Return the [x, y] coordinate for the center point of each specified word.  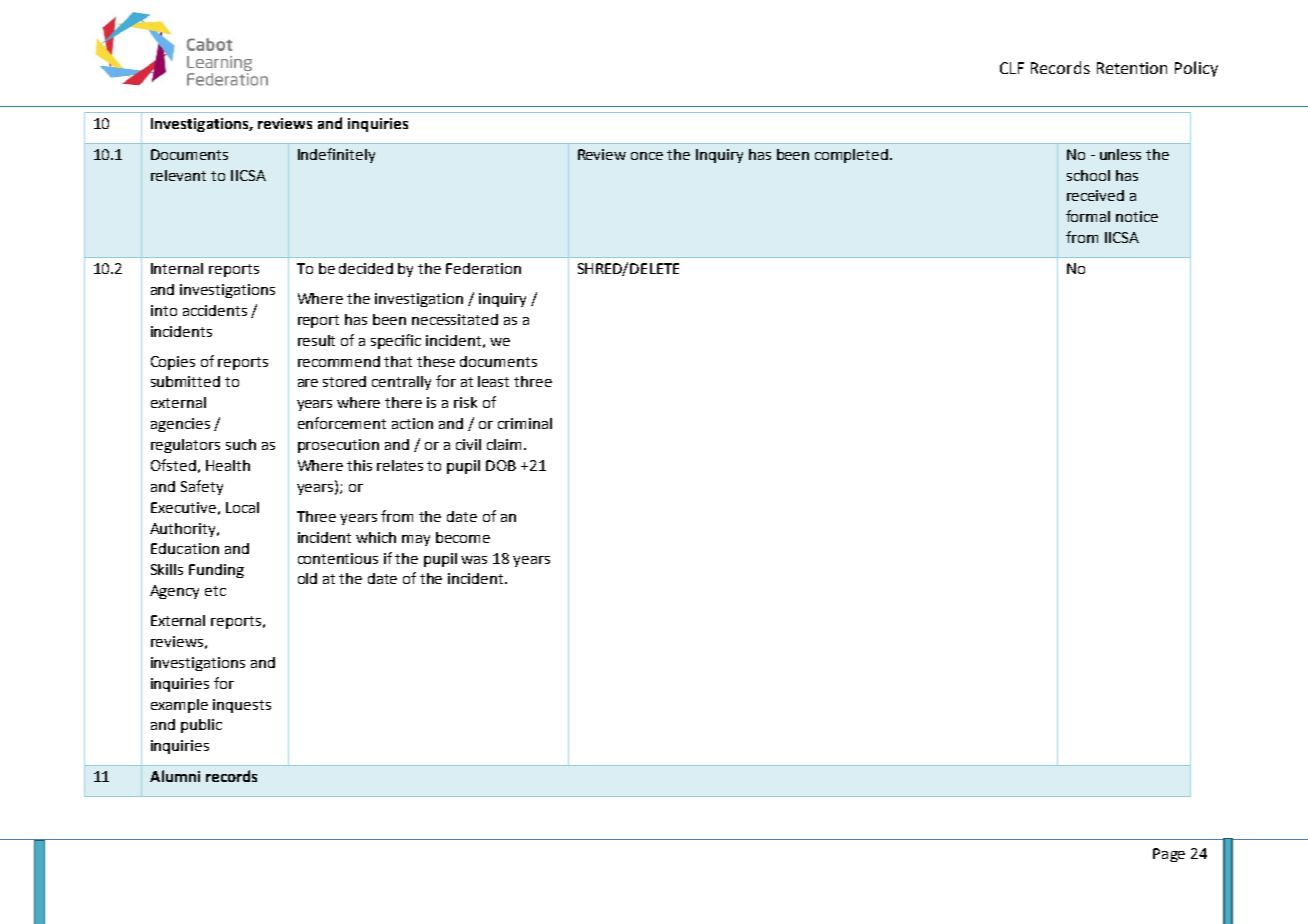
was [474, 560]
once [647, 156]
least [493, 381]
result [316, 340]
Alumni [175, 776]
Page [1169, 855]
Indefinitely [336, 155]
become [463, 537]
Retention [1132, 68]
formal [1088, 216]
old [307, 578]
